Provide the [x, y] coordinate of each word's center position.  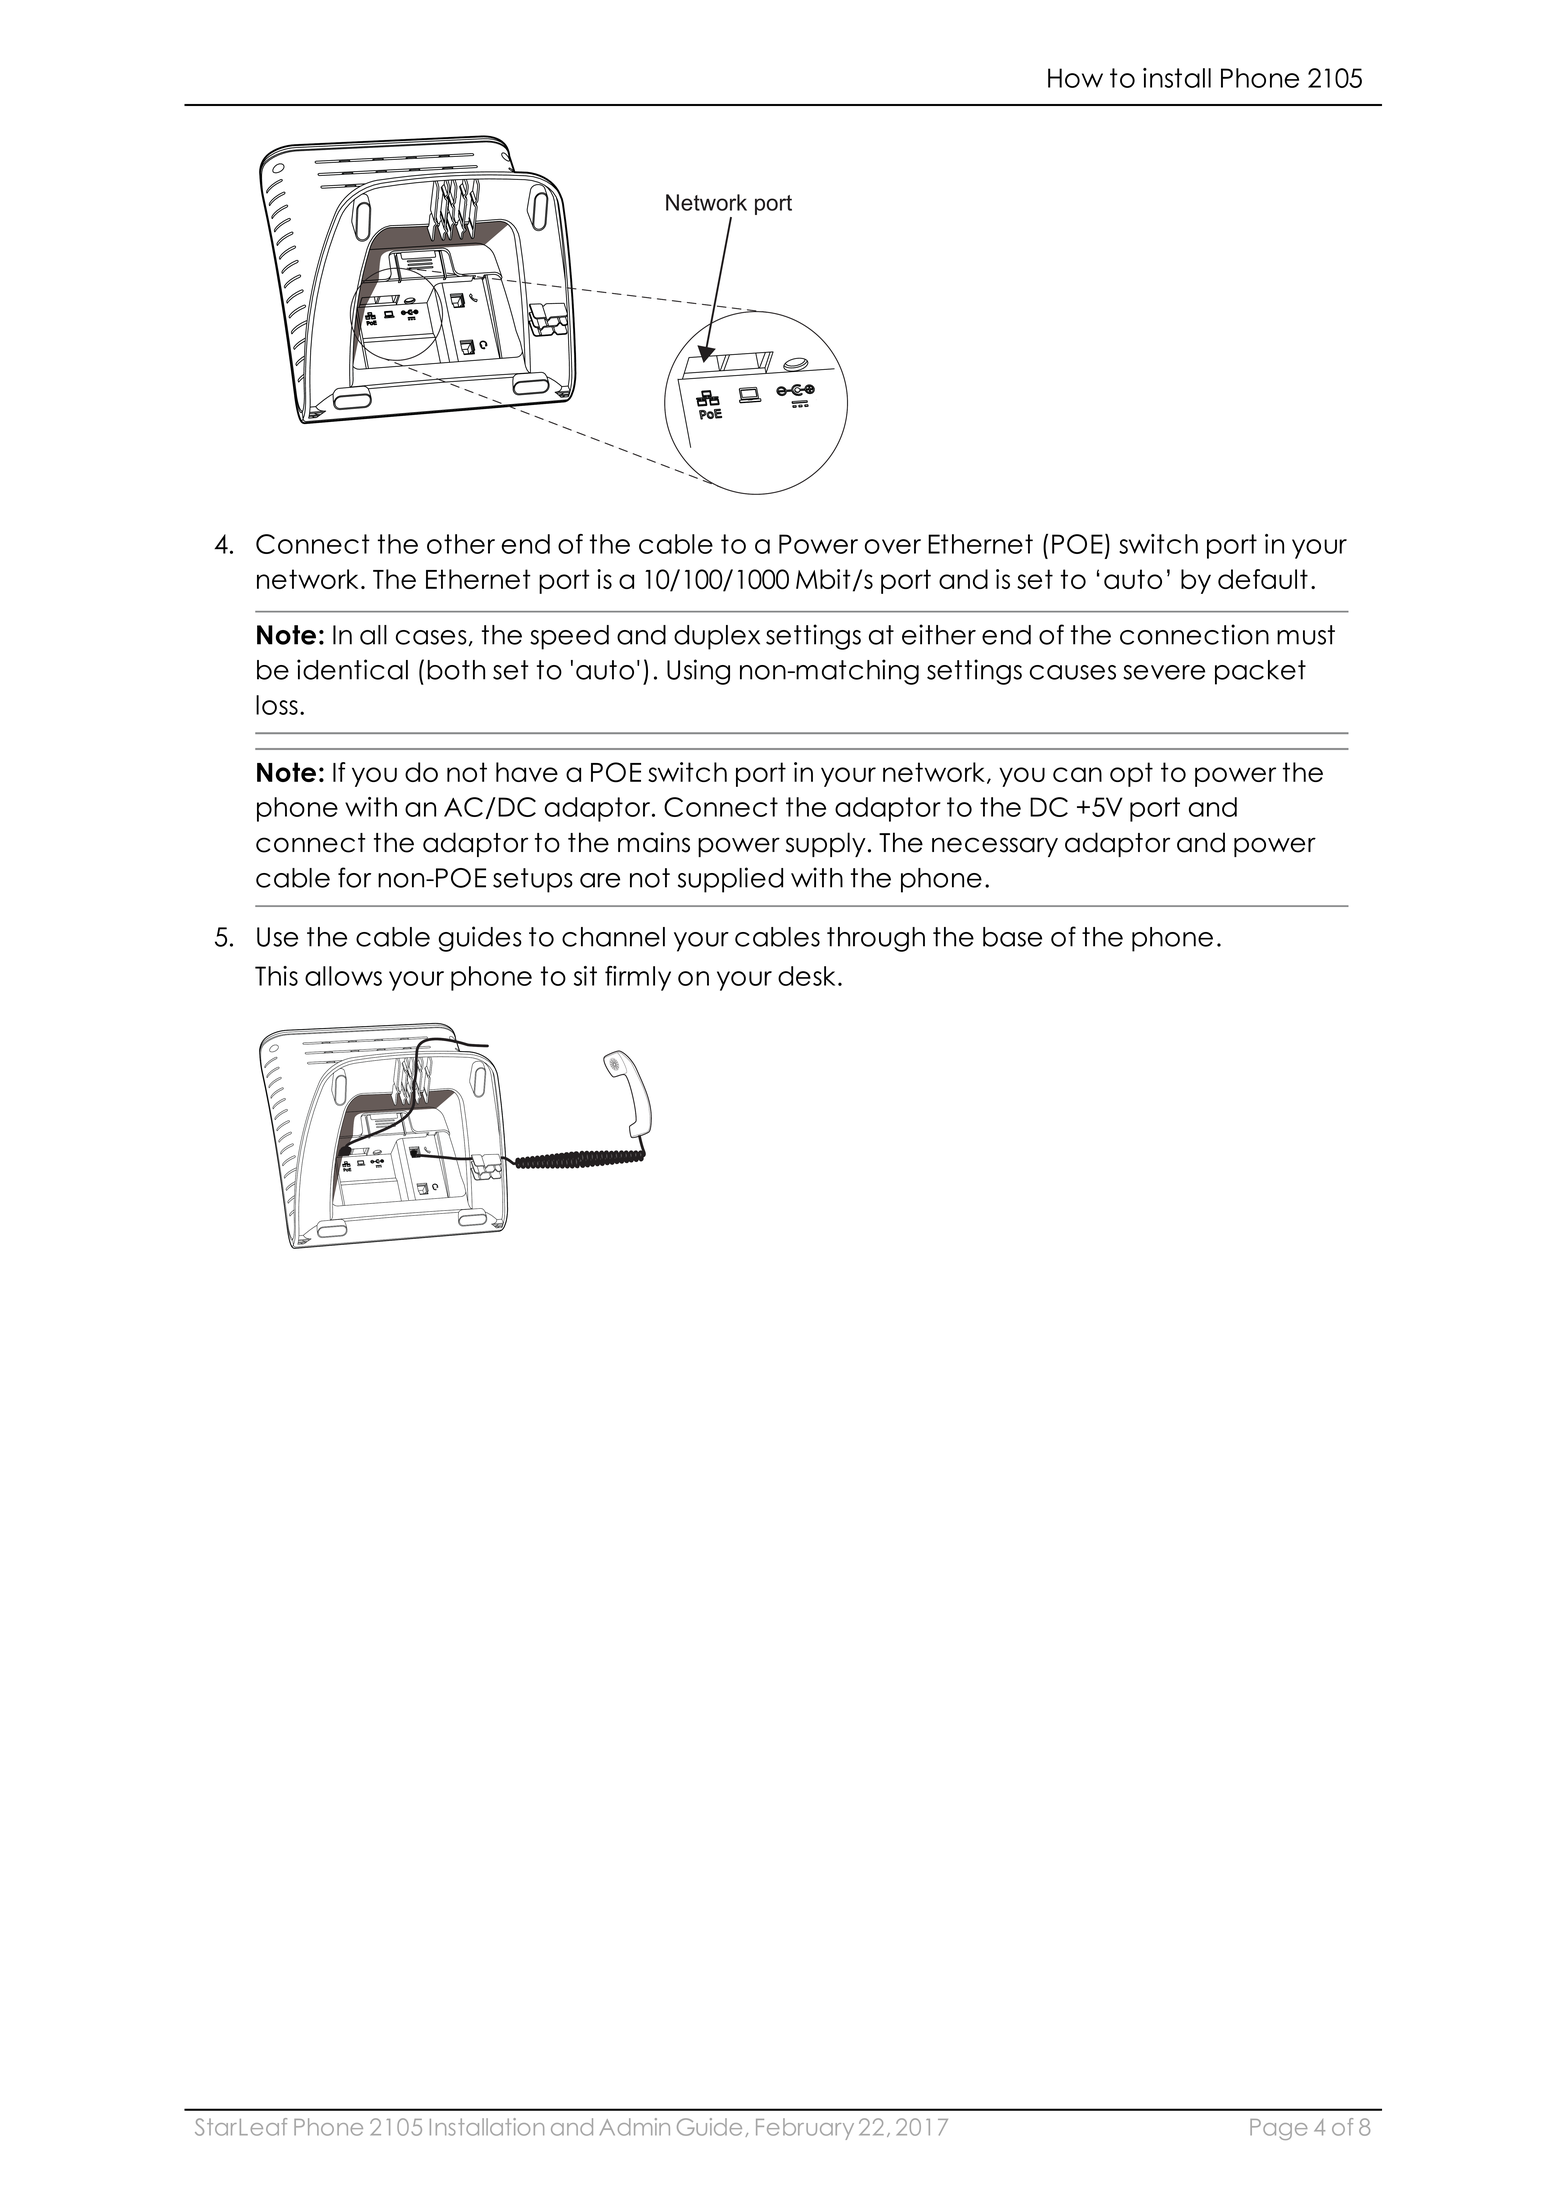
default [1263, 579]
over [893, 546]
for [354, 877]
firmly [638, 978]
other [461, 544]
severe [1164, 672]
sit [585, 976]
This [276, 976]
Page [1279, 2129]
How [1075, 78]
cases [431, 637]
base [1012, 937]
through [876, 939]
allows [343, 976]
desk [806, 976]
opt [1131, 774]
